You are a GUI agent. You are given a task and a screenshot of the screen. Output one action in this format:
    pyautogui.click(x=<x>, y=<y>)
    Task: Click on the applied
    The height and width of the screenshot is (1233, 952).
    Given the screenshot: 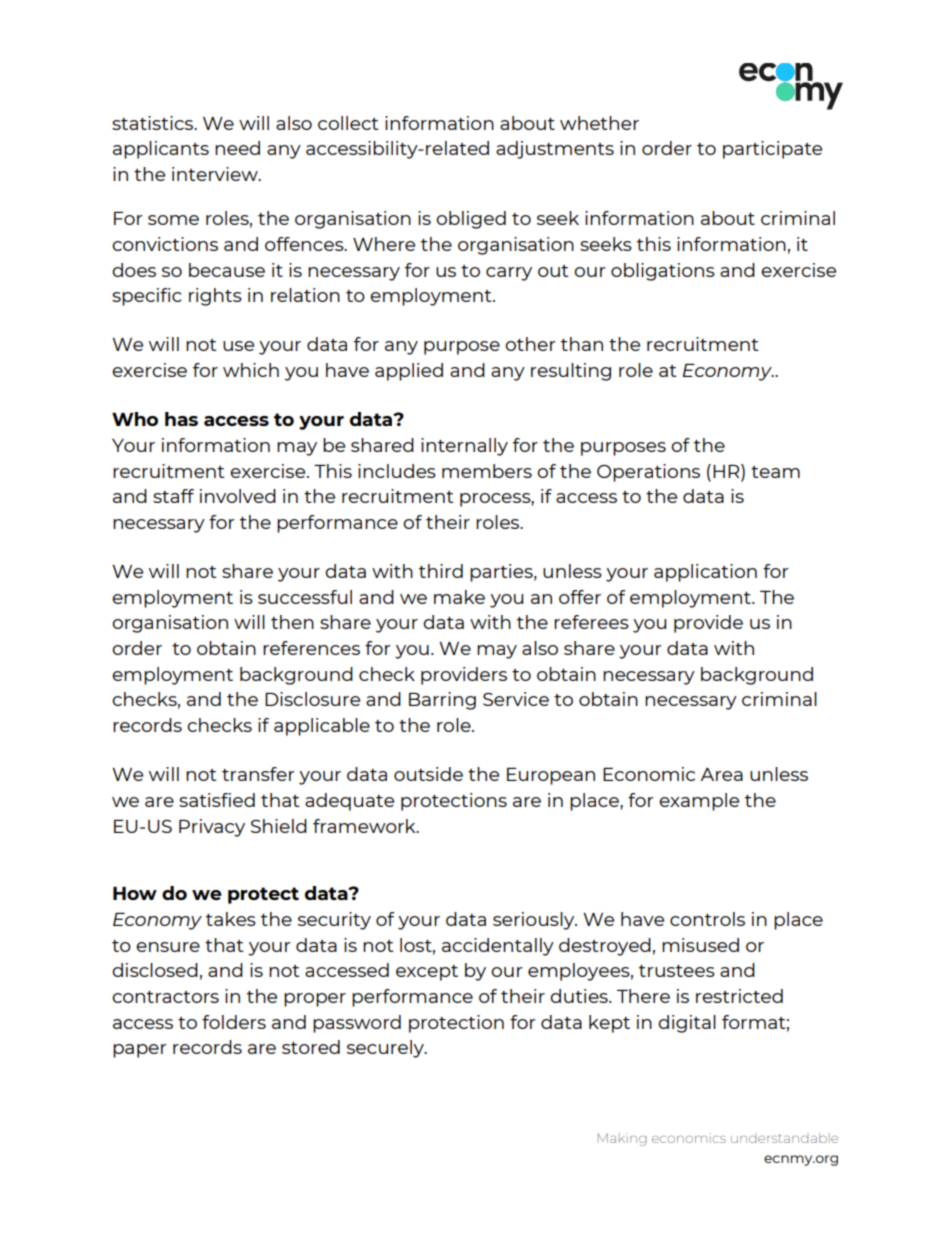 What is the action you would take?
    pyautogui.click(x=409, y=372)
